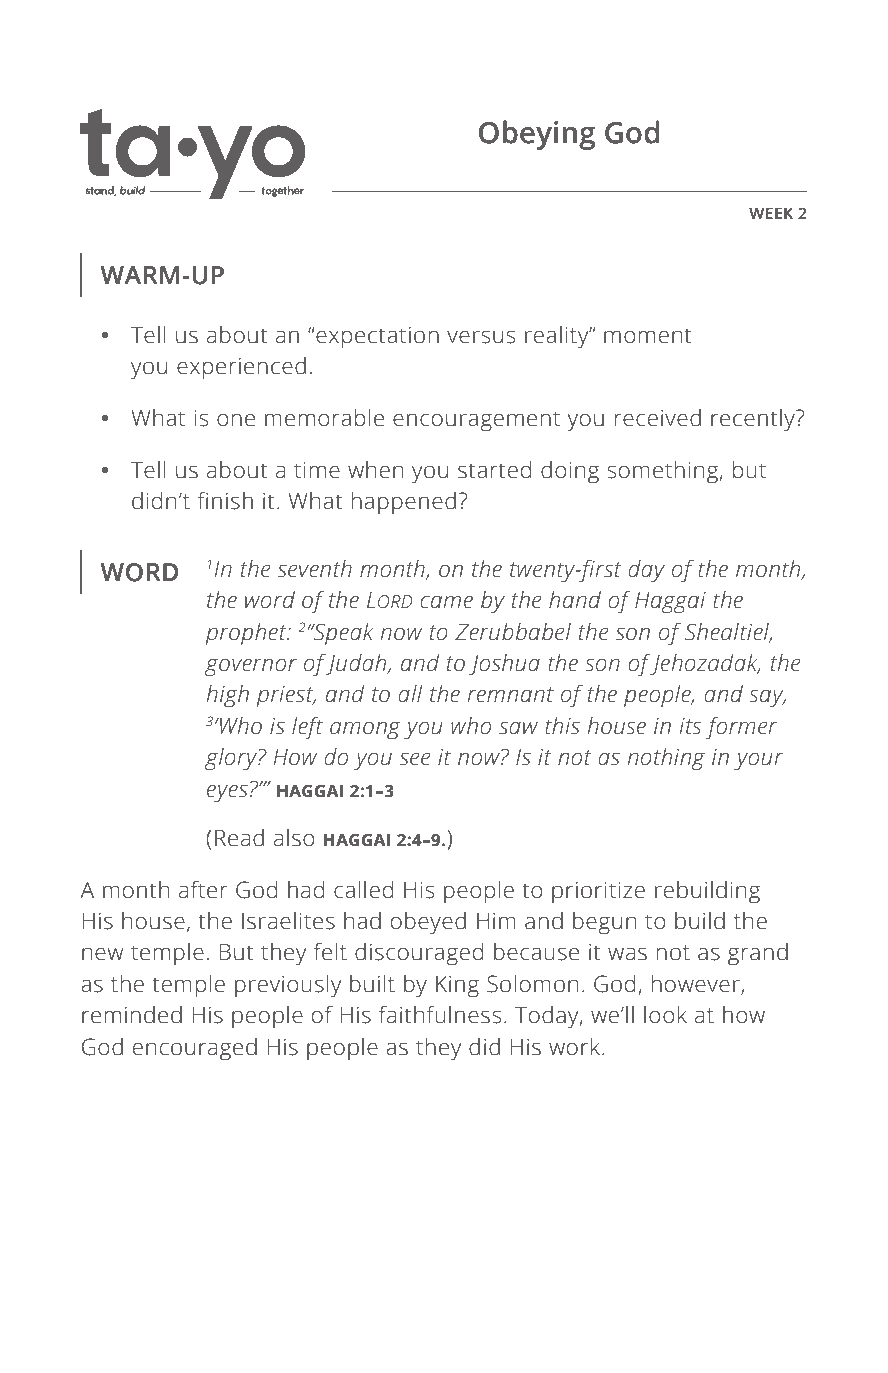  Describe the element at coordinates (195, 1049) in the page. I see `encouraged` at that location.
